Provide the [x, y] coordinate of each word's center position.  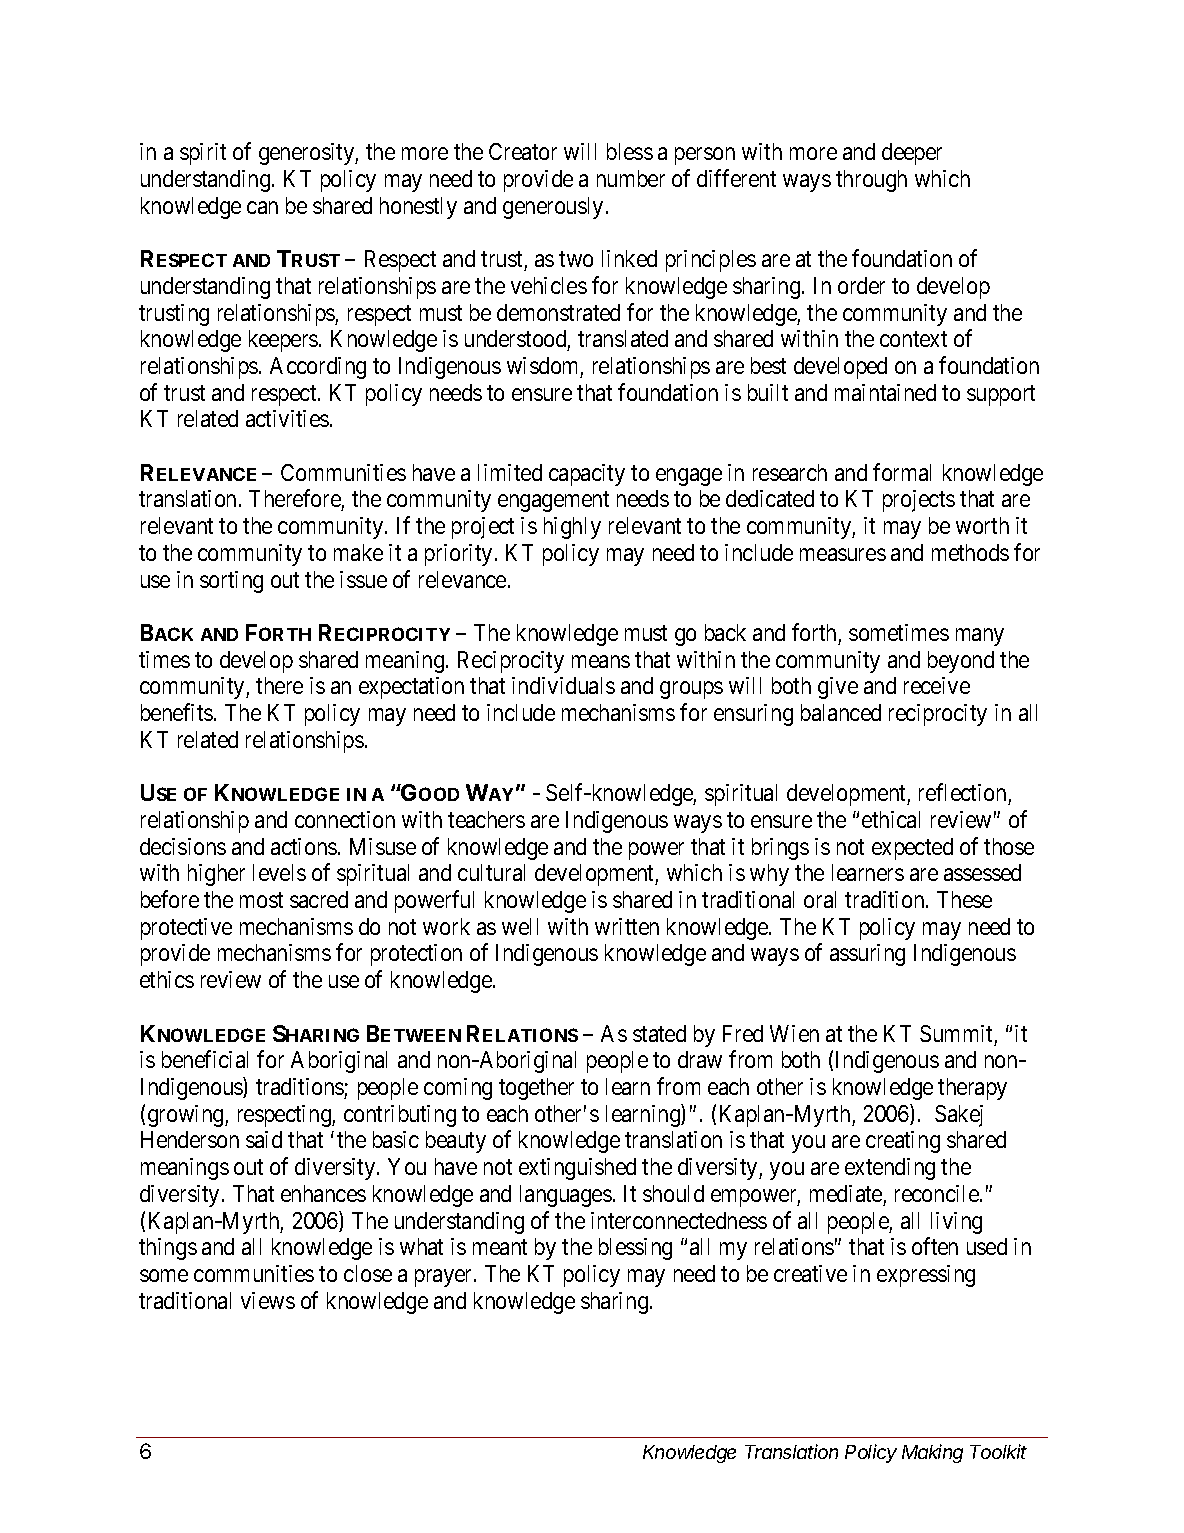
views [268, 1300]
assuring [867, 955]
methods [970, 552]
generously [553, 208]
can [262, 207]
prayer [445, 1278]
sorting [231, 582]
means [601, 661]
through [871, 181]
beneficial [205, 1059]
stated [659, 1033]
